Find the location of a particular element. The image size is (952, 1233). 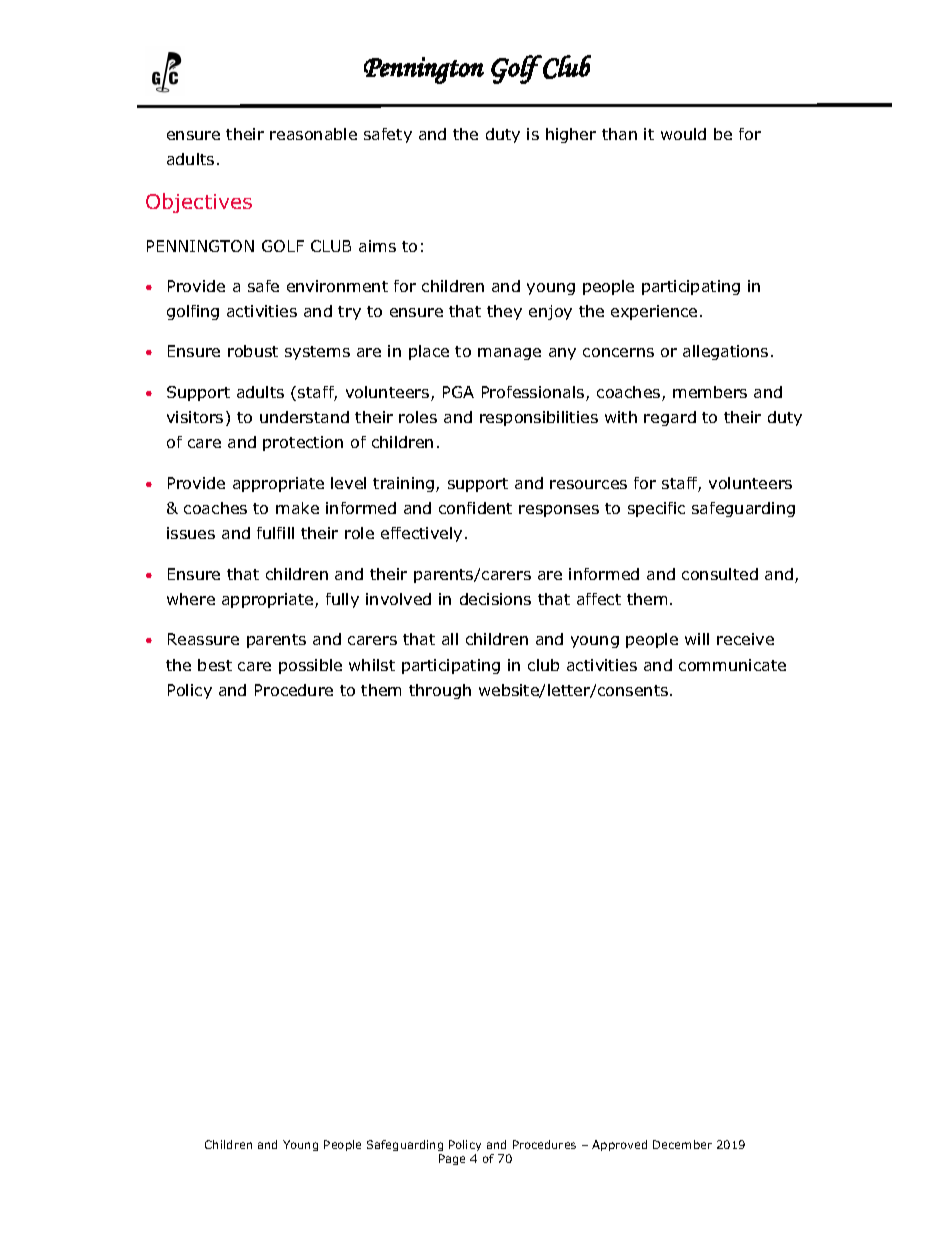

Page is located at coordinates (452, 1159).
